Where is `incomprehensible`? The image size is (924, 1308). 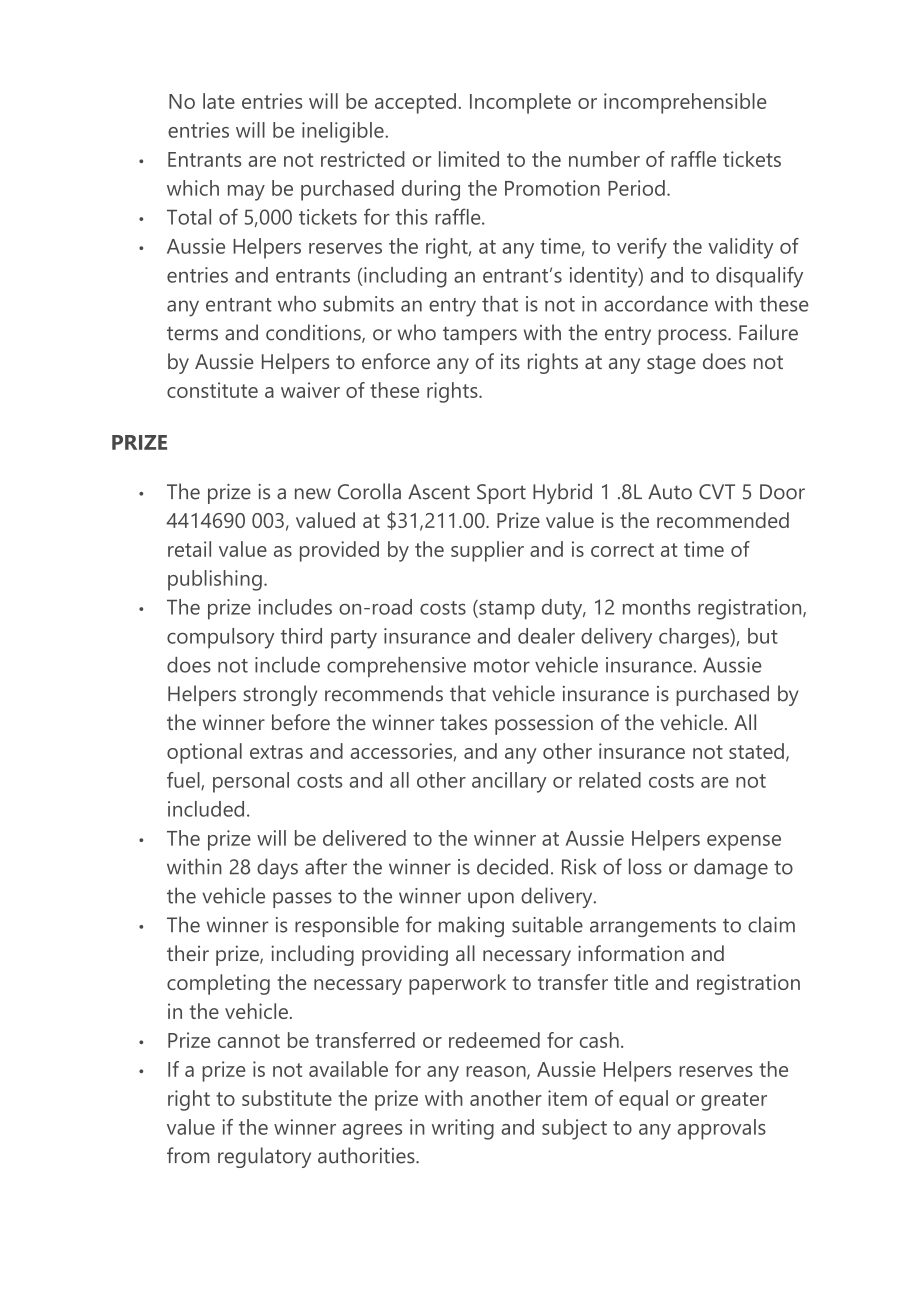
incomprehensible is located at coordinates (685, 103).
